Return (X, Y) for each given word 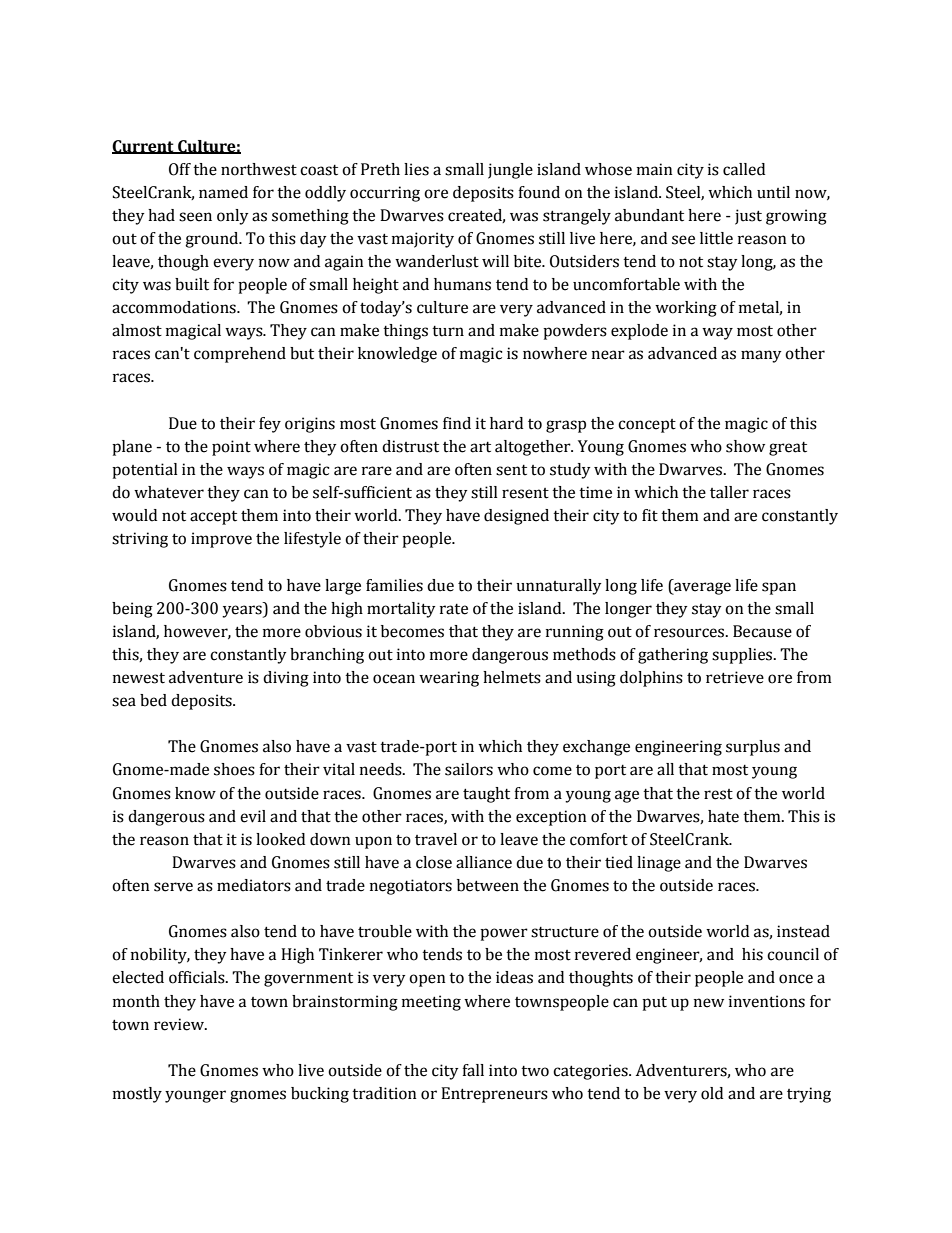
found (539, 192)
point (231, 448)
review (180, 1024)
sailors (469, 769)
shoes (234, 769)
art (480, 447)
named (223, 192)
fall (473, 1070)
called (744, 169)
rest (718, 794)
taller (729, 492)
